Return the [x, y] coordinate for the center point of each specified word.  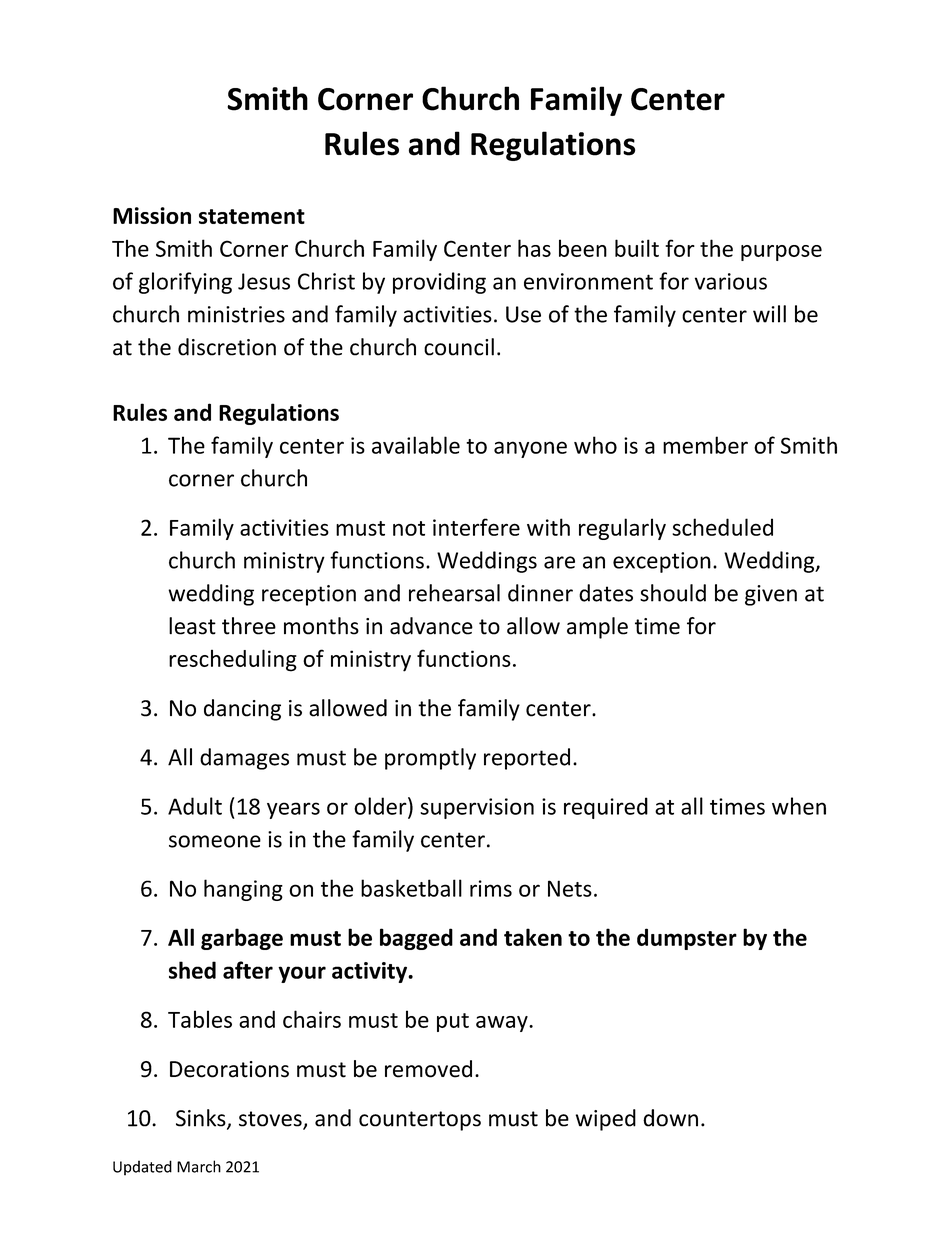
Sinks [202, 1119]
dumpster [687, 939]
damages [244, 759]
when [799, 806]
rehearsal [454, 593]
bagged [416, 939]
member [705, 445]
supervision [477, 808]
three [249, 626]
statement [252, 216]
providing [439, 283]
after [248, 970]
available [416, 445]
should [673, 593]
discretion [227, 347]
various [731, 281]
